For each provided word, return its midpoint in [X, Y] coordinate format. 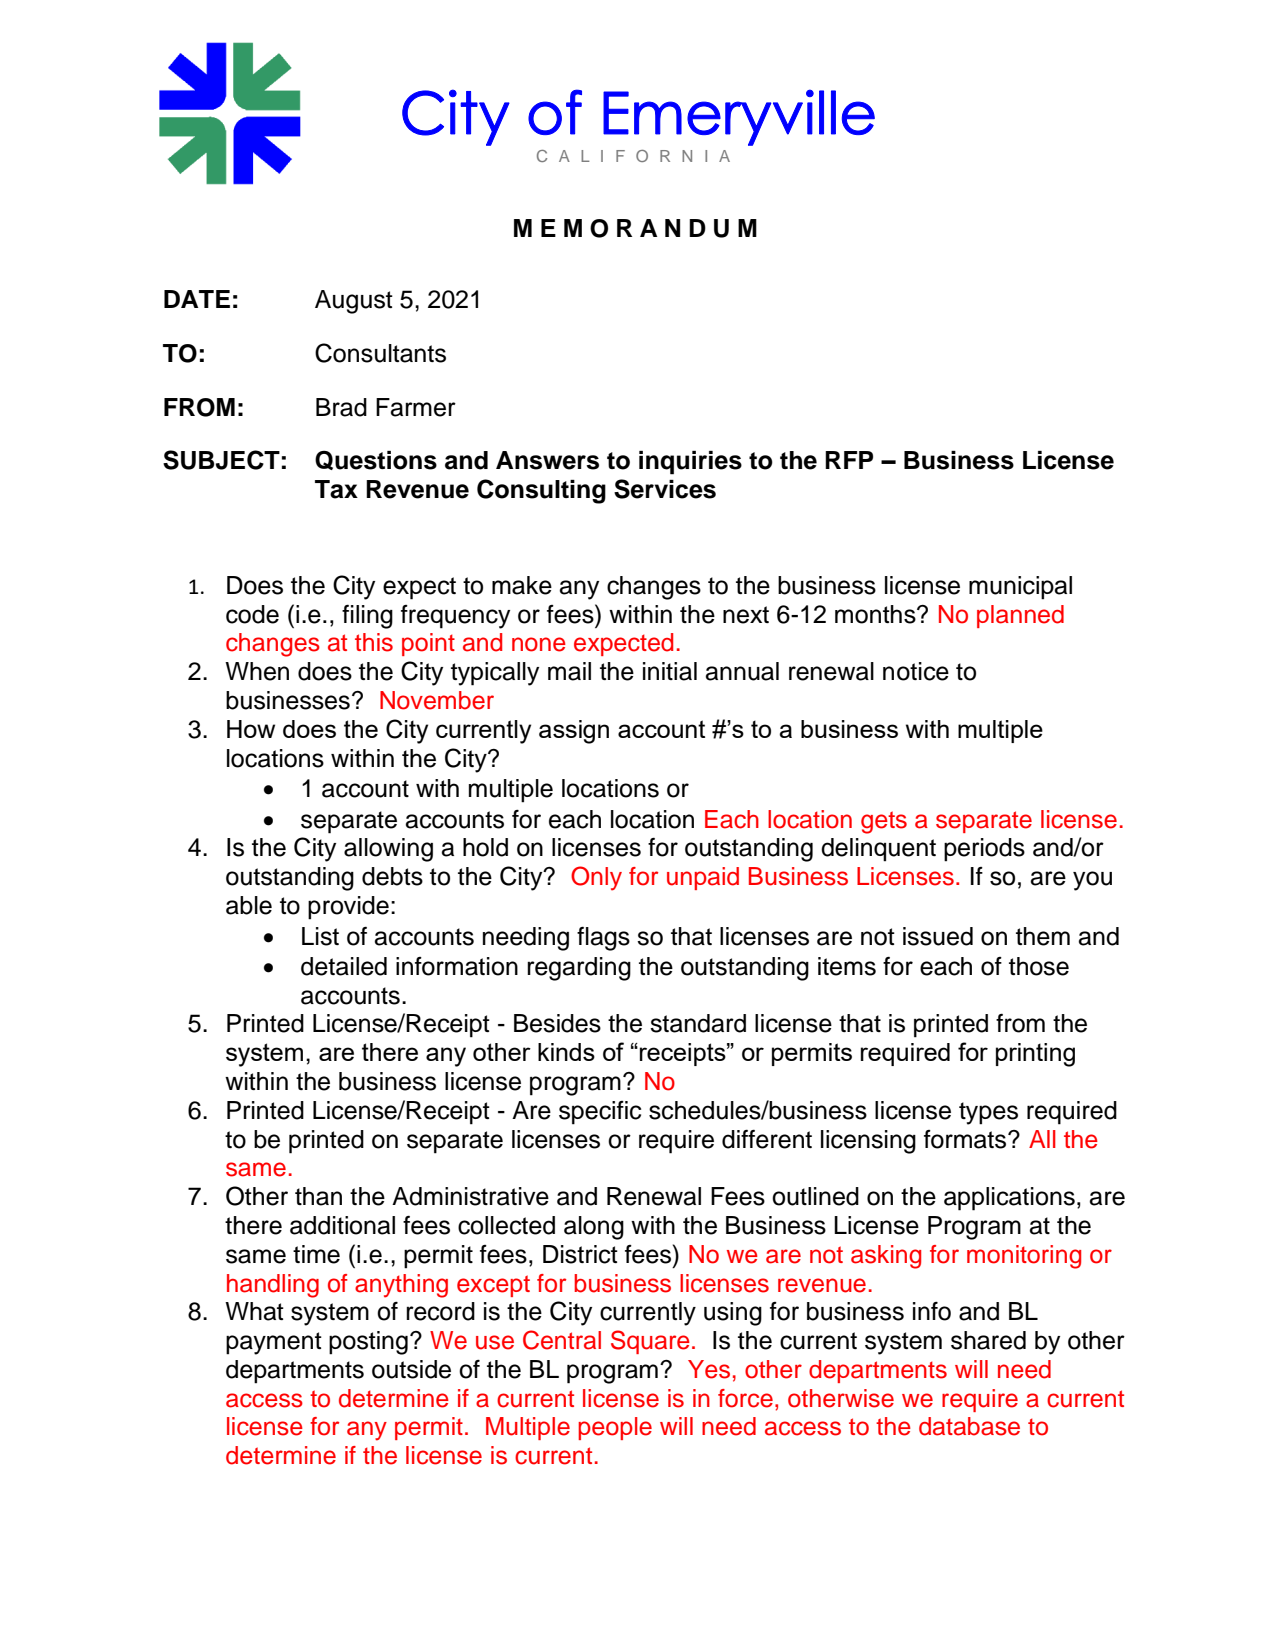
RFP [849, 460]
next [746, 615]
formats [966, 1139]
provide [348, 908]
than [318, 1196]
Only [596, 878]
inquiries [690, 463]
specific [600, 1113]
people [615, 1428]
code [252, 614]
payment [274, 1343]
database [969, 1426]
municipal [1020, 588]
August [354, 302]
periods [984, 850]
